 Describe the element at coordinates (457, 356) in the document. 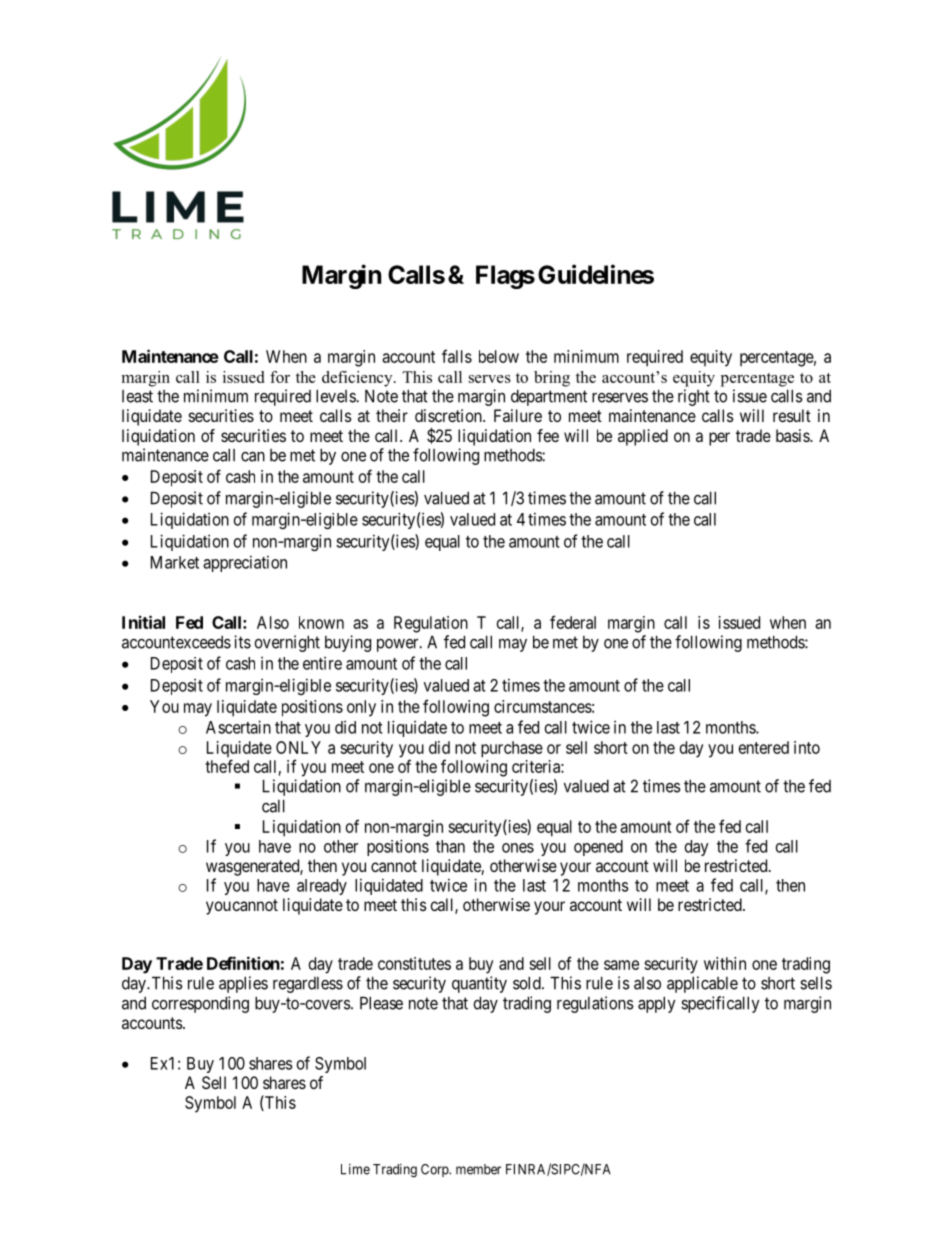

I see `falls` at that location.
